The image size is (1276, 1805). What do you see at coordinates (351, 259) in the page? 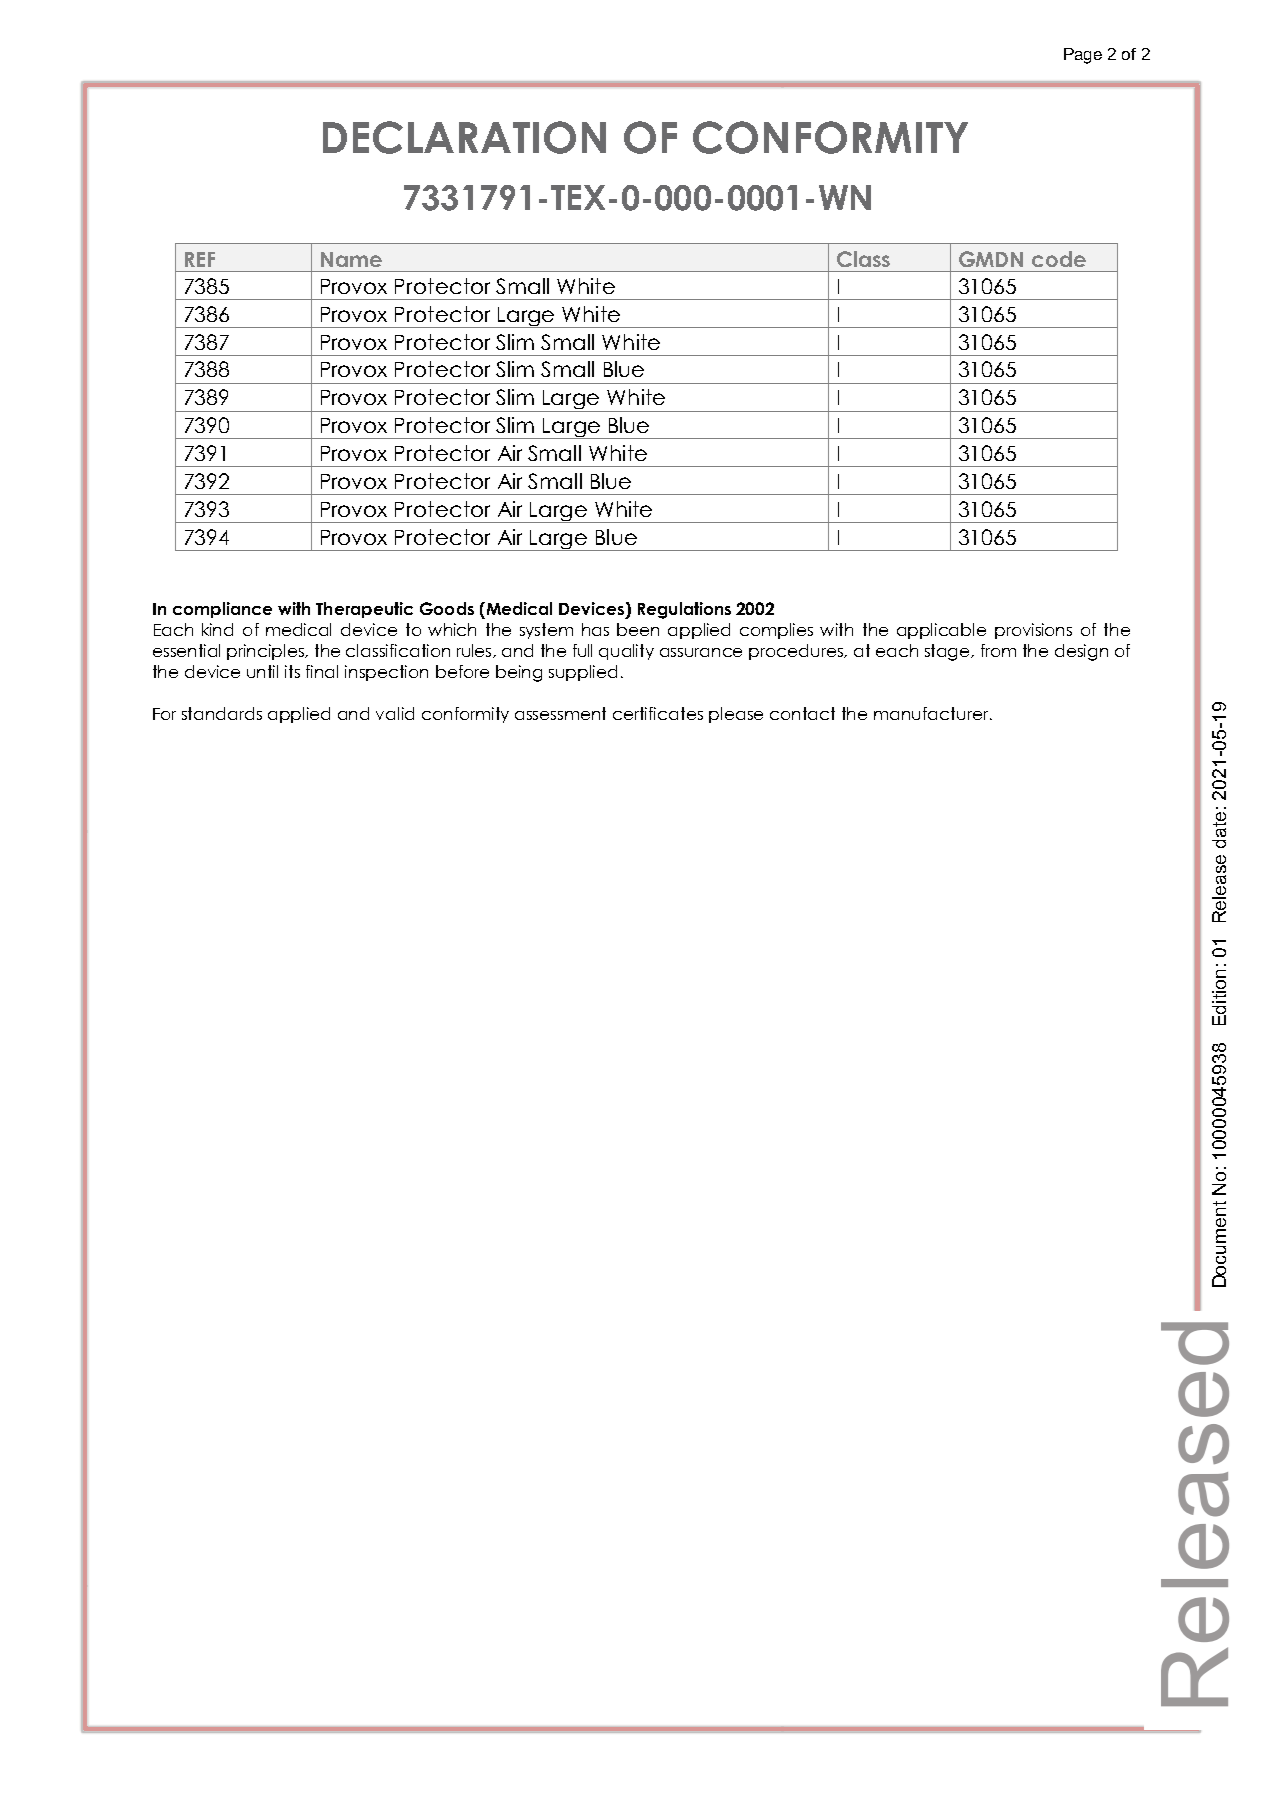
I see `Name` at bounding box center [351, 259].
